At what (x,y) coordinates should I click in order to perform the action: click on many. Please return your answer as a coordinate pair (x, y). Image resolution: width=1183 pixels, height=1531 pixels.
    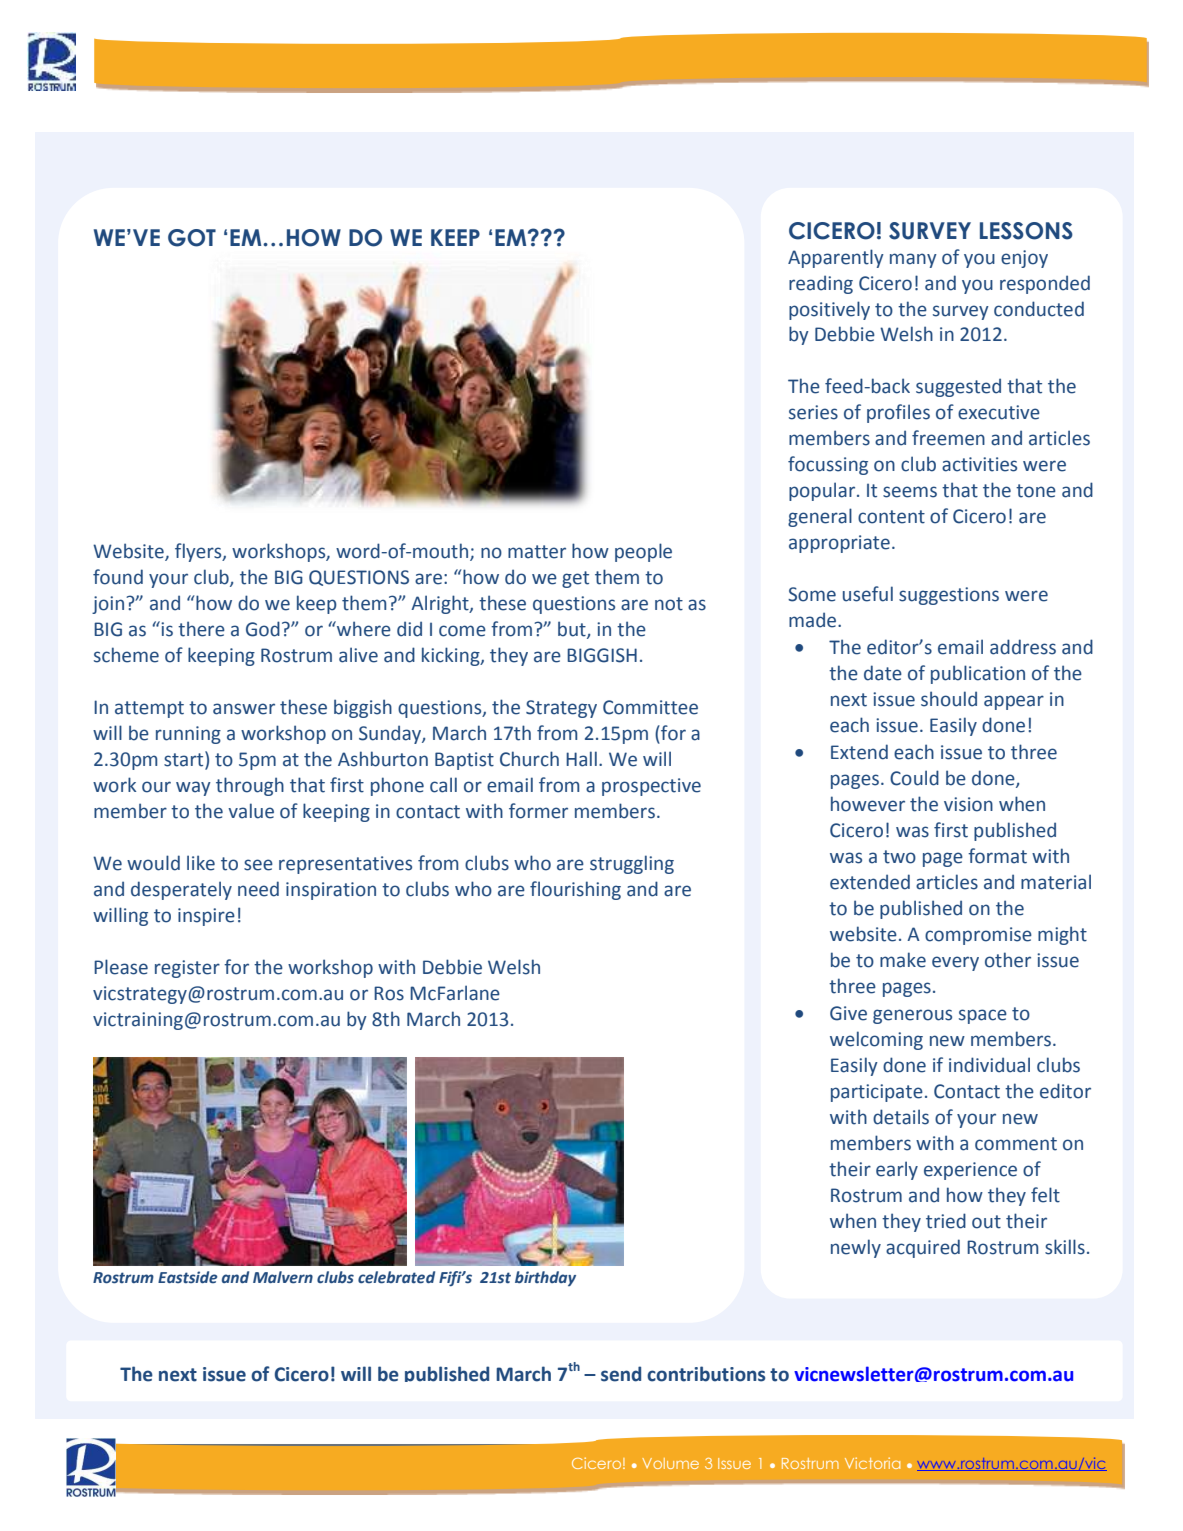
    Looking at the image, I should click on (913, 260).
